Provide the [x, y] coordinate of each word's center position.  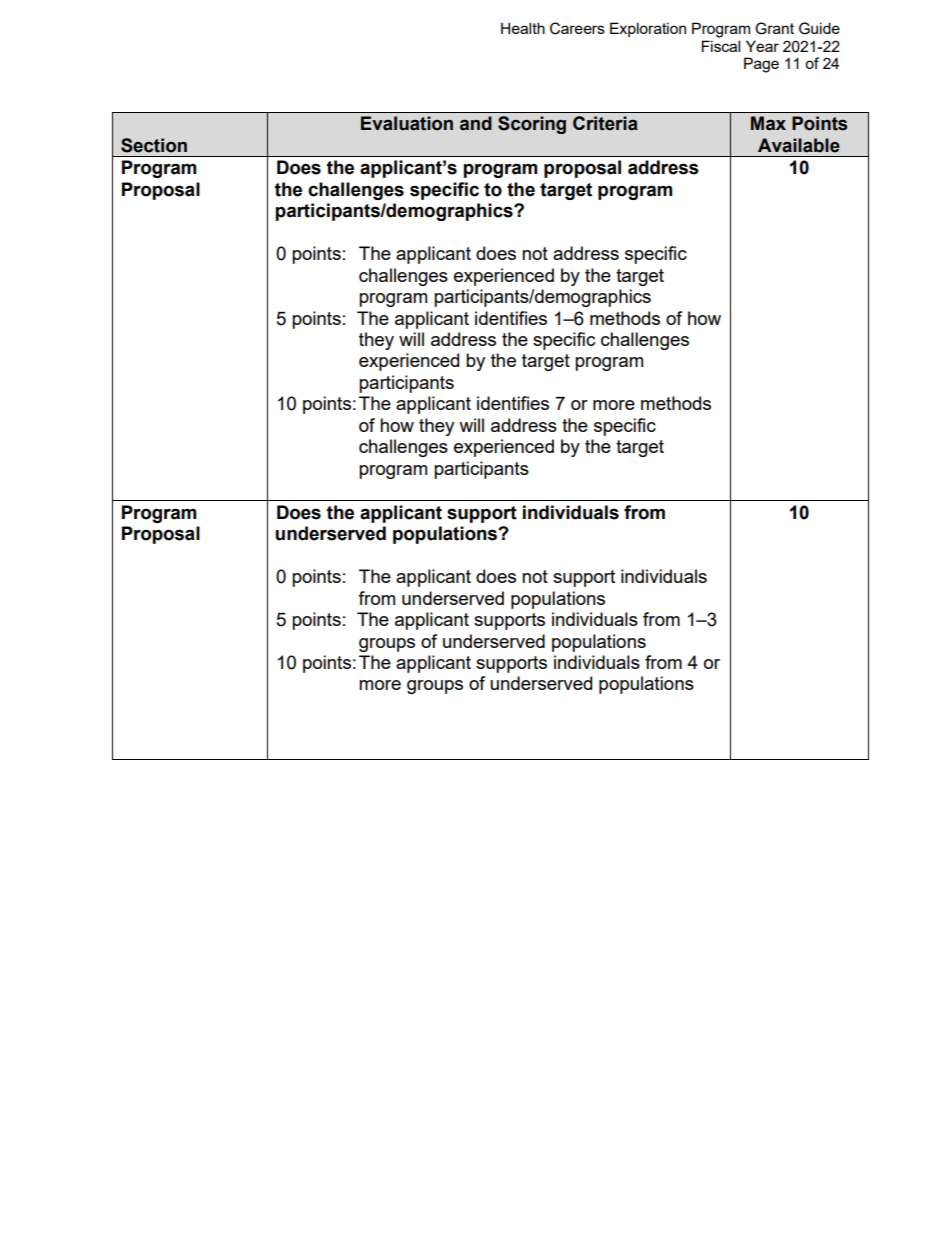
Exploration [648, 29]
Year [762, 46]
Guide [819, 28]
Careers [577, 28]
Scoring [532, 125]
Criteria [605, 123]
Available [799, 145]
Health [523, 28]
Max [768, 123]
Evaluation [407, 123]
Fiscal [721, 46]
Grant [774, 28]
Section [154, 145]
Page [761, 65]
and [476, 123]
